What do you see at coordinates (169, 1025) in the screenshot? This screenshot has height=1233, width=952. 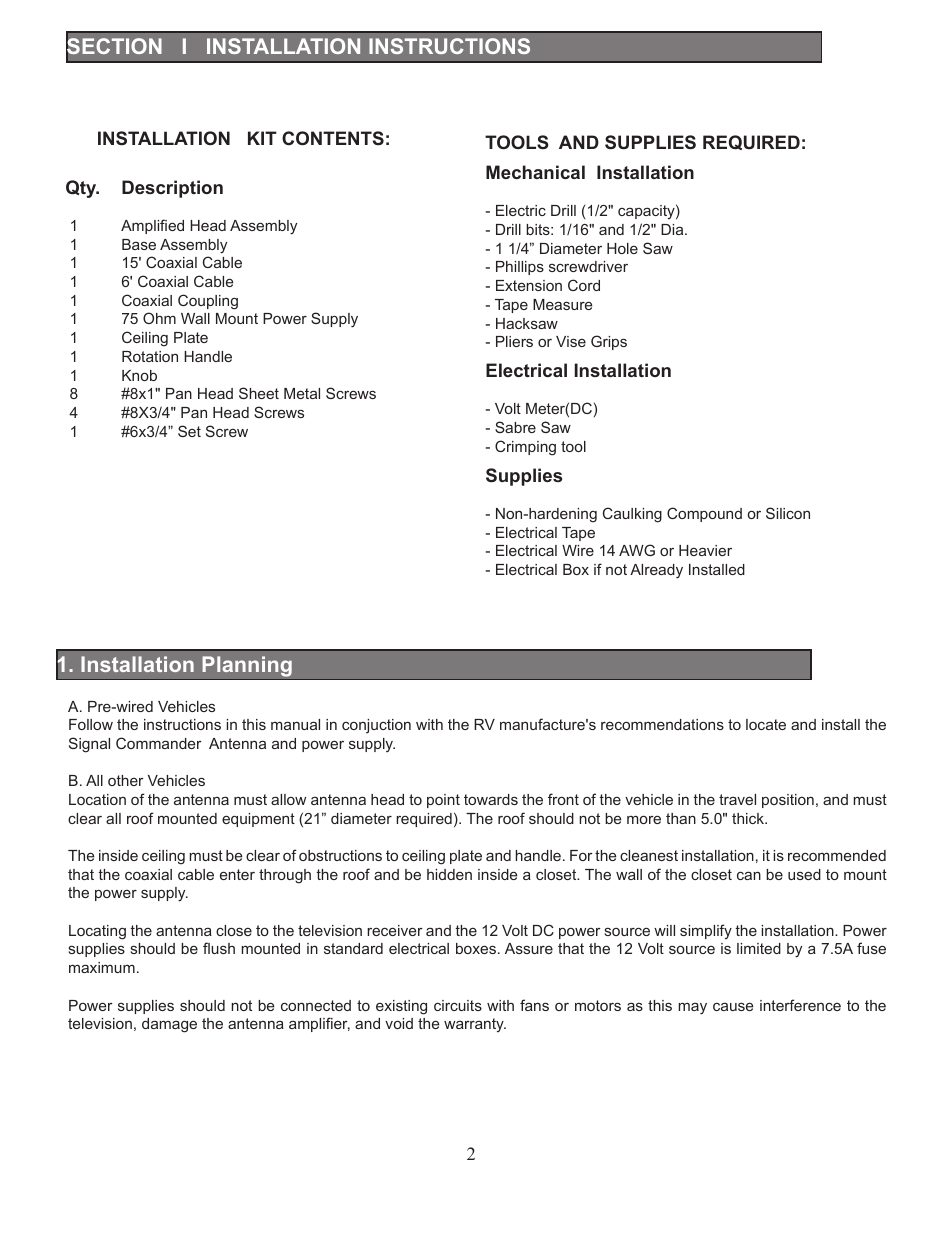 I see `damage` at bounding box center [169, 1025].
